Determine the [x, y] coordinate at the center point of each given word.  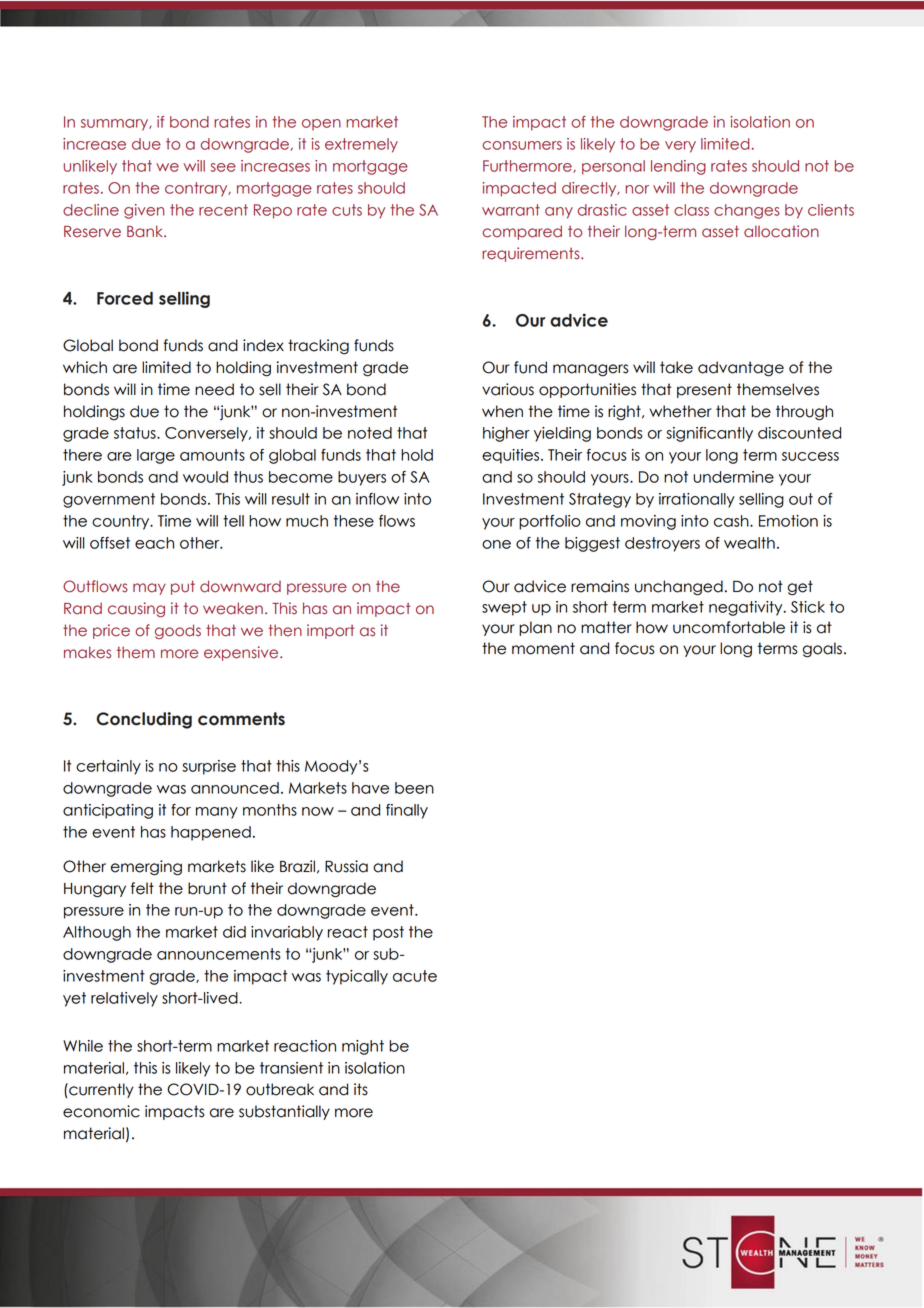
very [680, 147]
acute [415, 976]
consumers [522, 145]
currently [100, 1090]
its [361, 1089]
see [223, 167]
